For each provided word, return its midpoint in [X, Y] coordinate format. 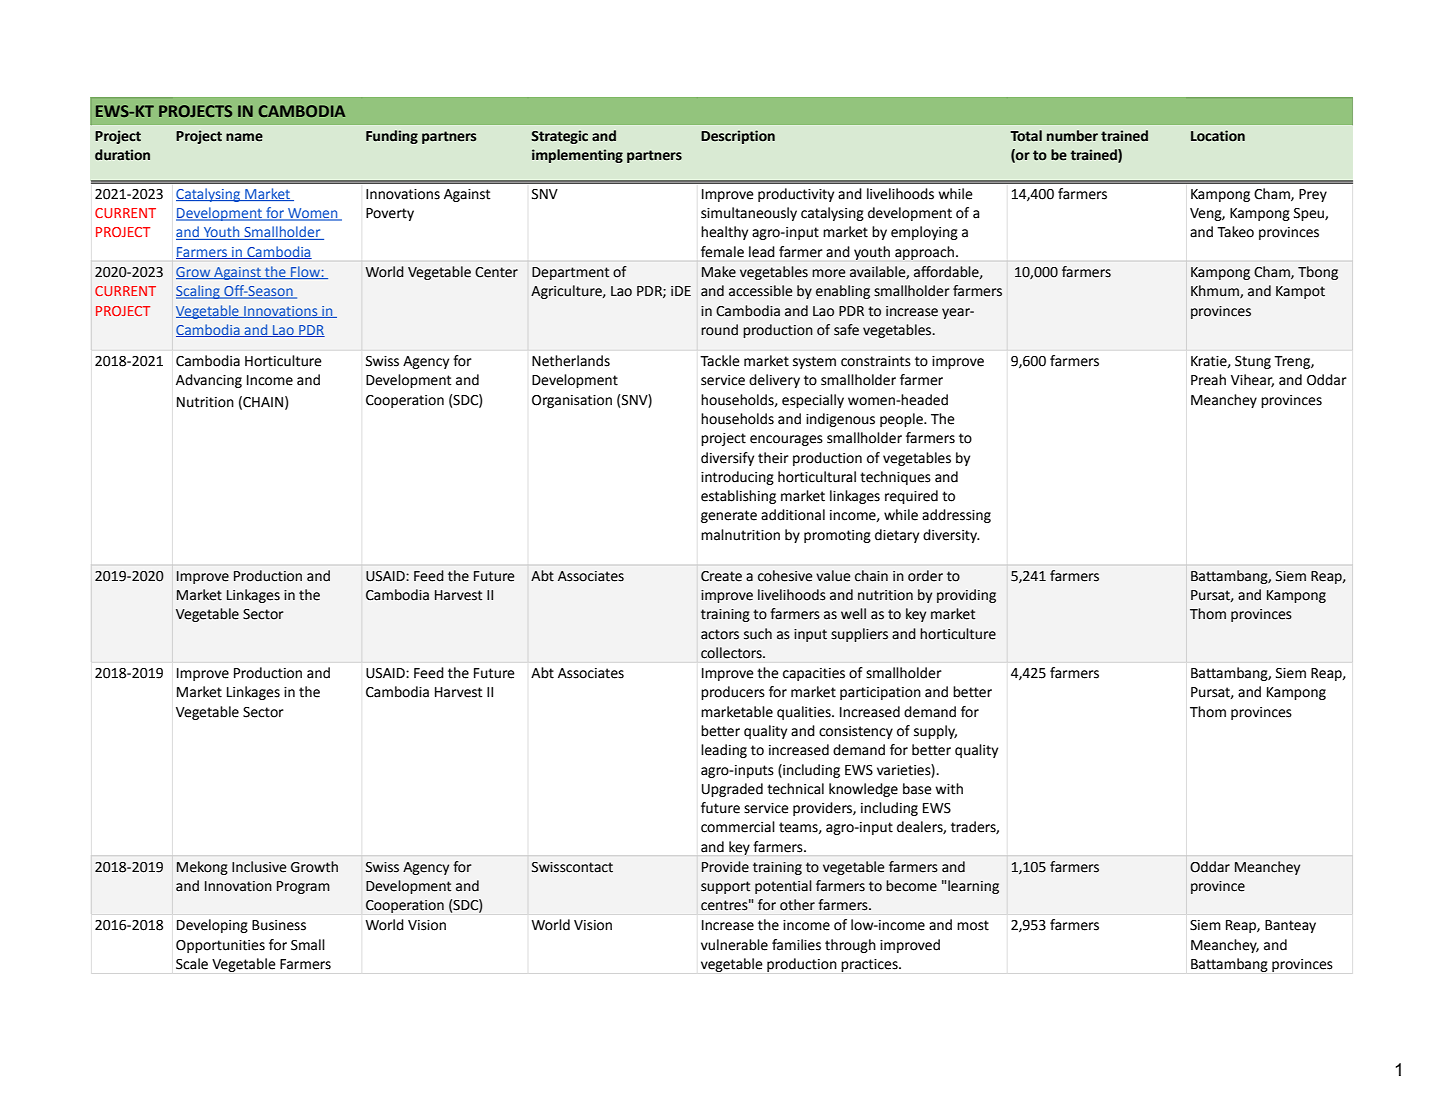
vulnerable [734, 945]
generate [729, 516]
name [244, 137]
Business [279, 925]
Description [738, 137]
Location [1218, 136]
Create [721, 576]
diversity [951, 536]
